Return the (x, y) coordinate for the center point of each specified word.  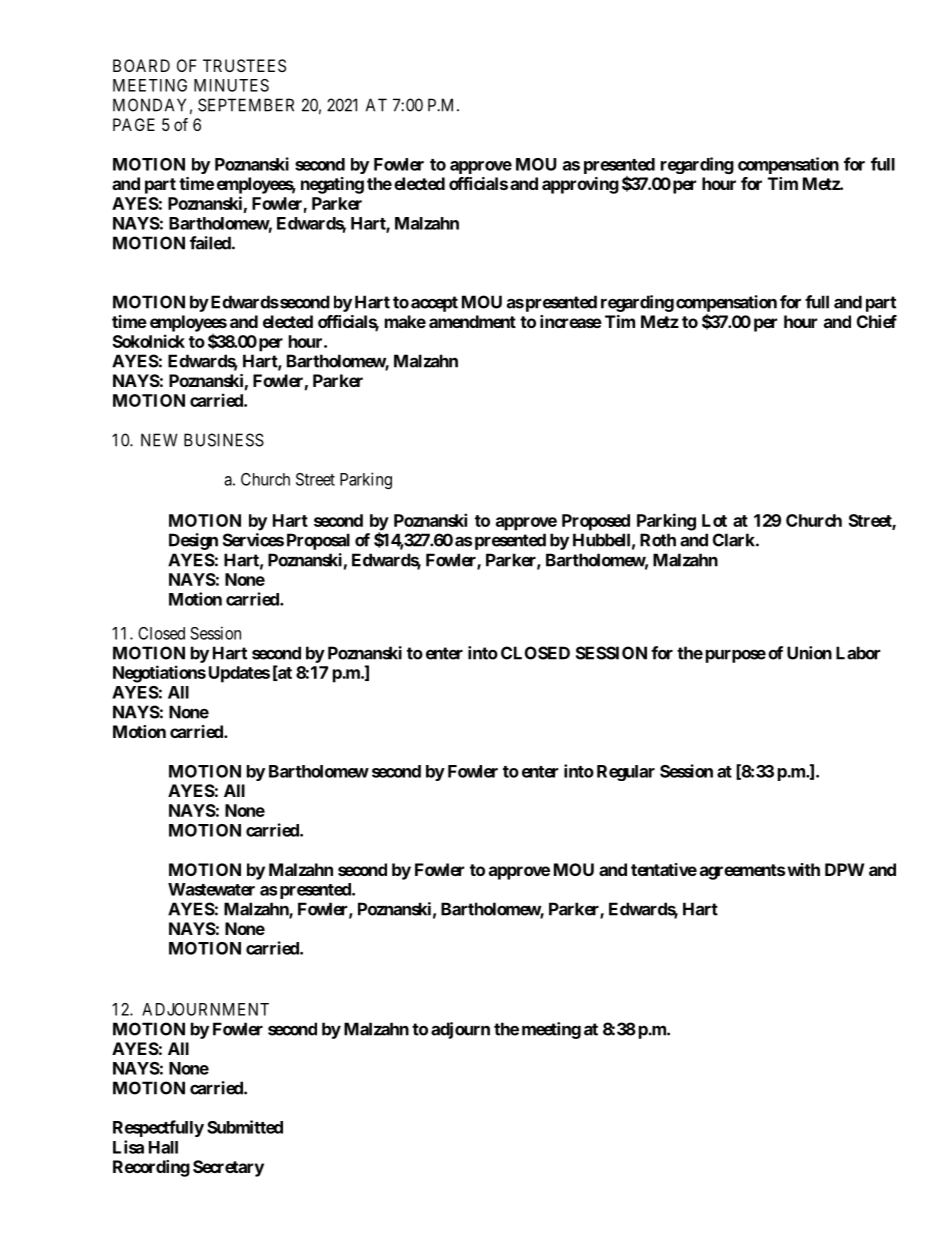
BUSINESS (224, 440)
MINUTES (231, 85)
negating (332, 185)
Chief (877, 321)
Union (809, 653)
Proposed (596, 522)
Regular (626, 773)
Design (193, 541)
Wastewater (211, 889)
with (803, 869)
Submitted (245, 1127)
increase (571, 321)
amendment (472, 321)
